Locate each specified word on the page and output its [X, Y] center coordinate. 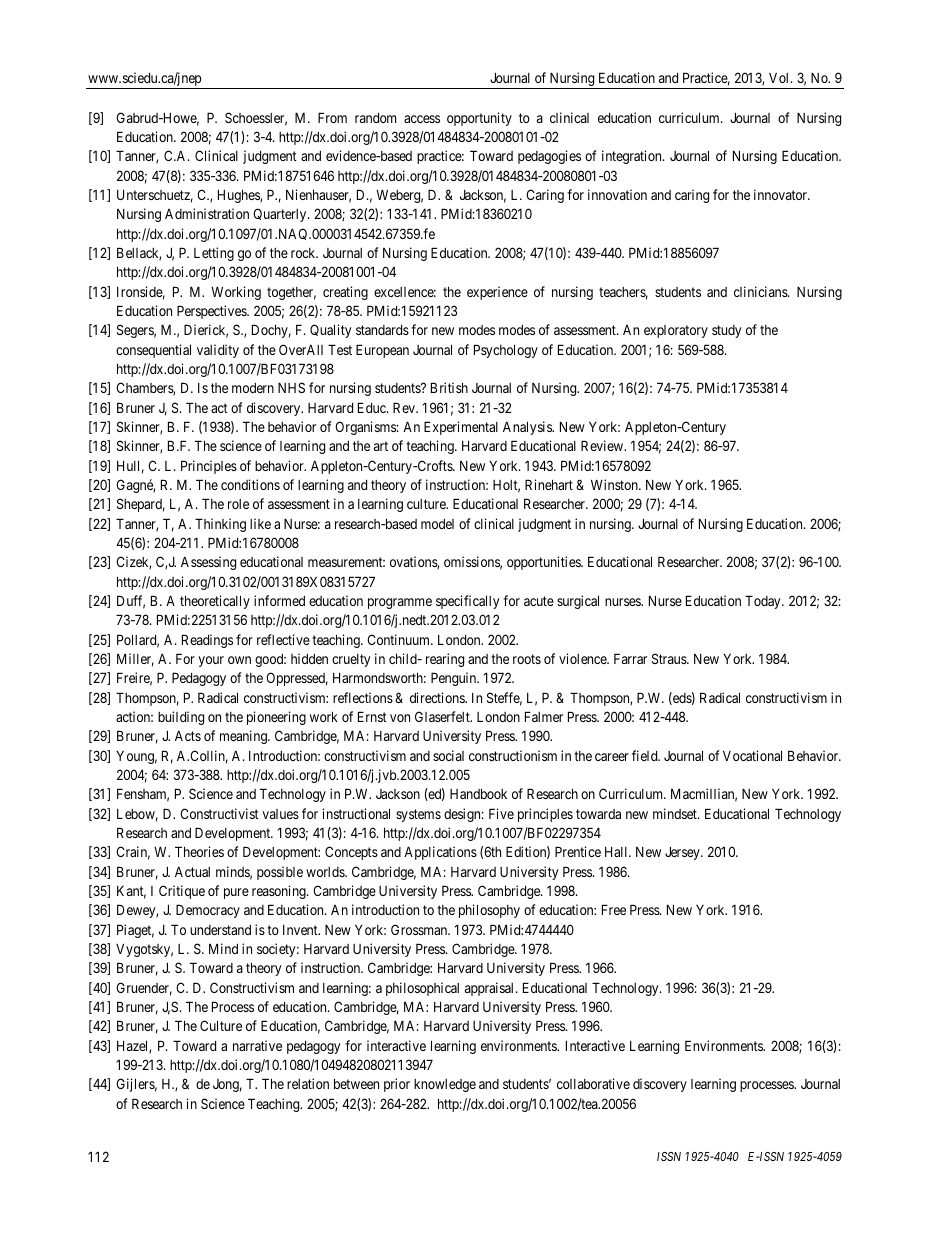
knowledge [445, 1085]
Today [764, 602]
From [332, 117]
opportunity [479, 119]
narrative [257, 1045]
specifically [467, 602]
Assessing [208, 563]
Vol [780, 77]
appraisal [491, 989]
